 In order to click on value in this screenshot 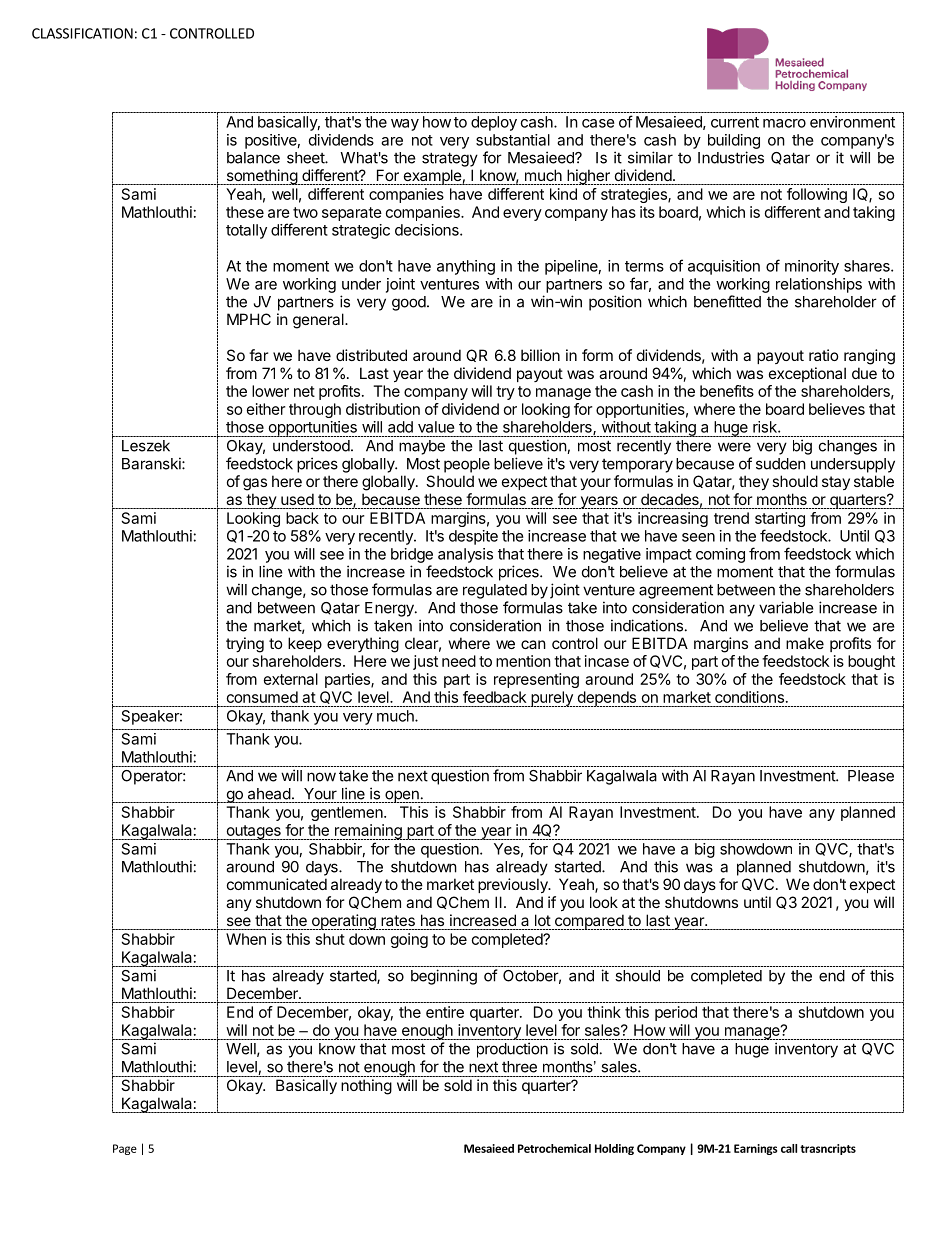, I will do `click(436, 427)`.
